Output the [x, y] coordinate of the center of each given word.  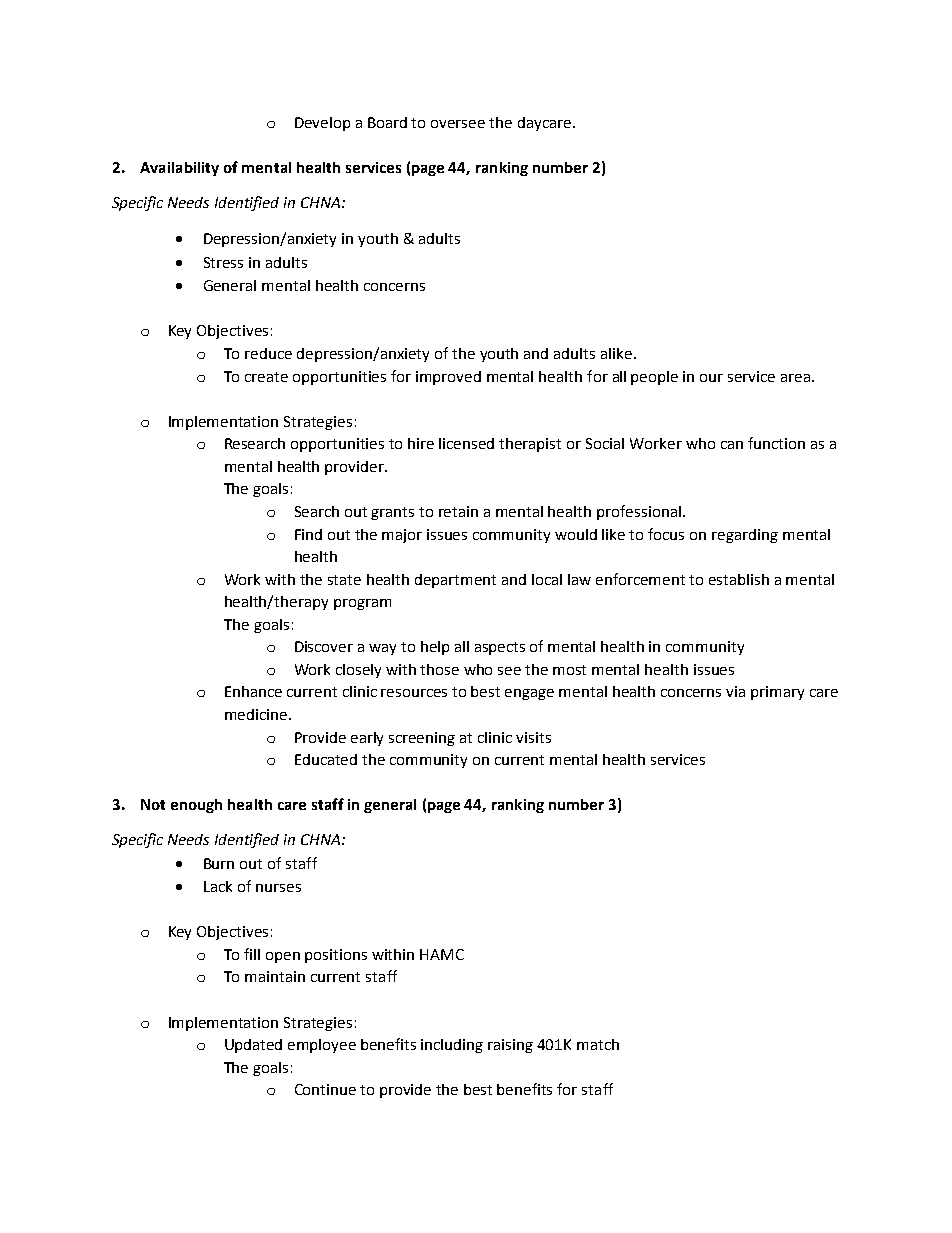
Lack [218, 886]
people [654, 378]
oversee [458, 124]
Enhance [253, 691]
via [735, 691]
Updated [253, 1046]
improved [448, 378]
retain [458, 511]
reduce [268, 353]
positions [336, 956]
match [598, 1044]
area [795, 378]
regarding [745, 536]
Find [308, 534]
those [439, 669]
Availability [179, 169]
